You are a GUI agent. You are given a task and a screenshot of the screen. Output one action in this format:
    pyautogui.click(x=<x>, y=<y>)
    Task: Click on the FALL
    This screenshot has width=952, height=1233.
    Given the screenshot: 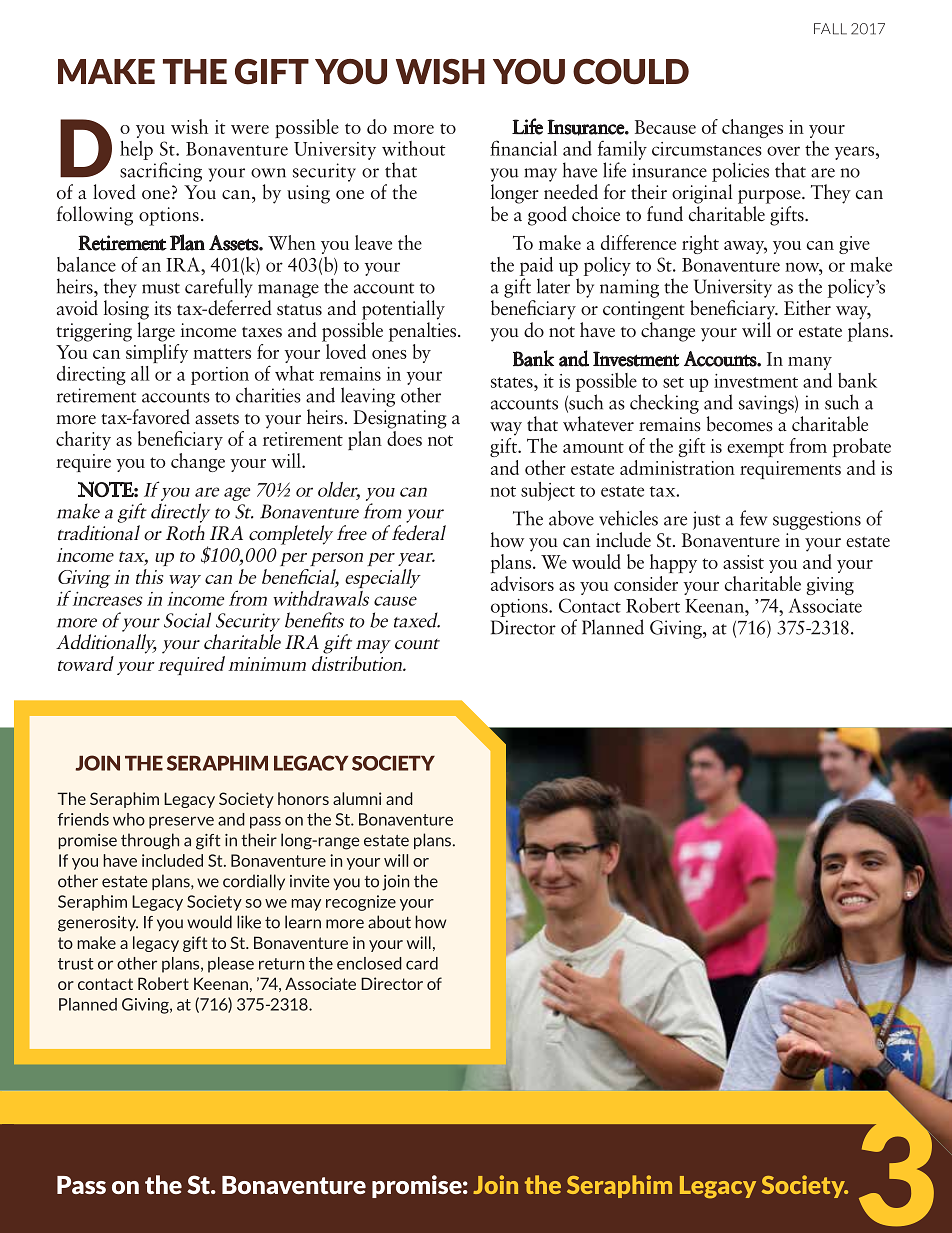 What is the action you would take?
    pyautogui.click(x=830, y=29)
